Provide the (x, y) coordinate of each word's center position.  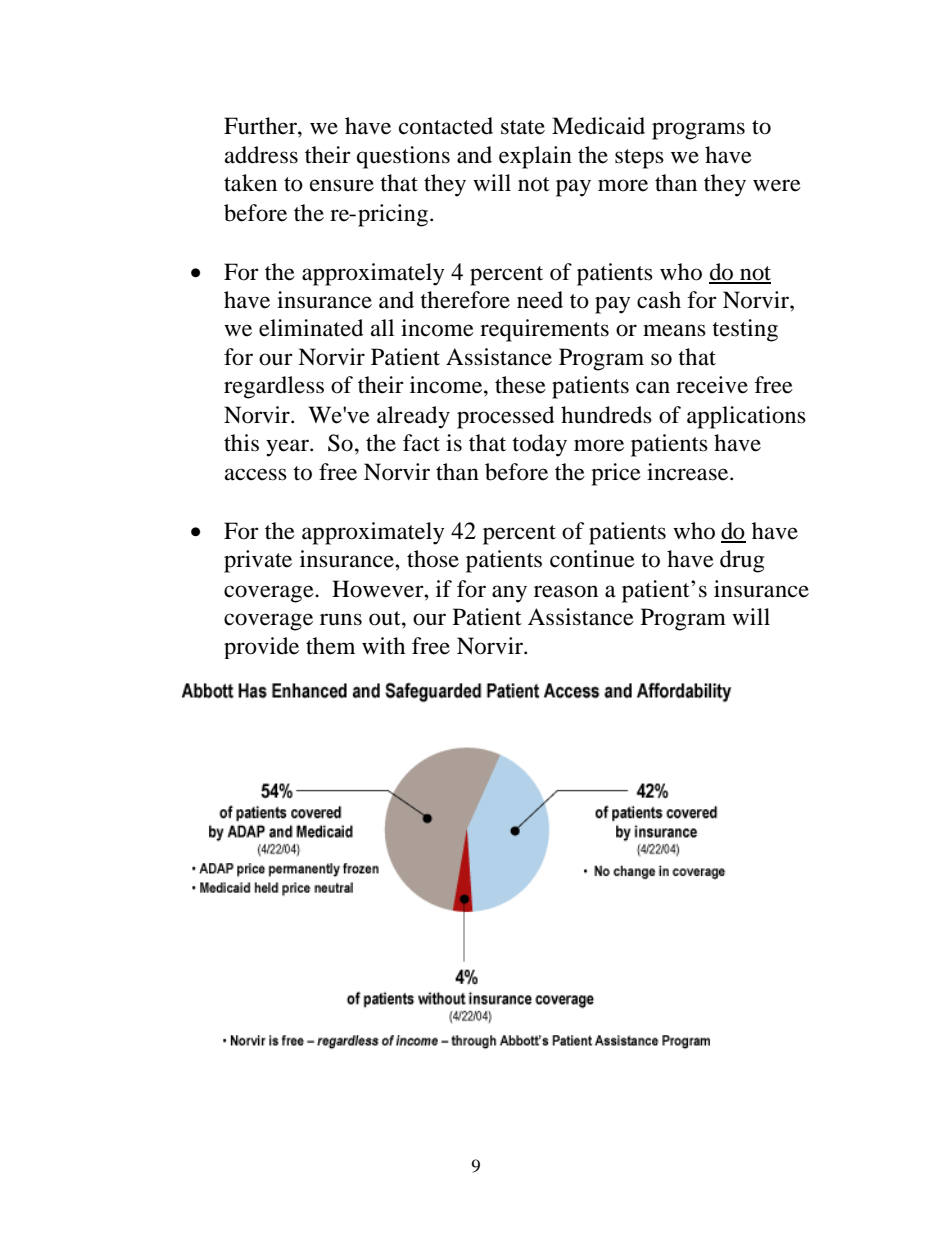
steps (639, 159)
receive (712, 385)
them (330, 646)
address (261, 155)
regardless (274, 387)
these (520, 385)
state (523, 127)
